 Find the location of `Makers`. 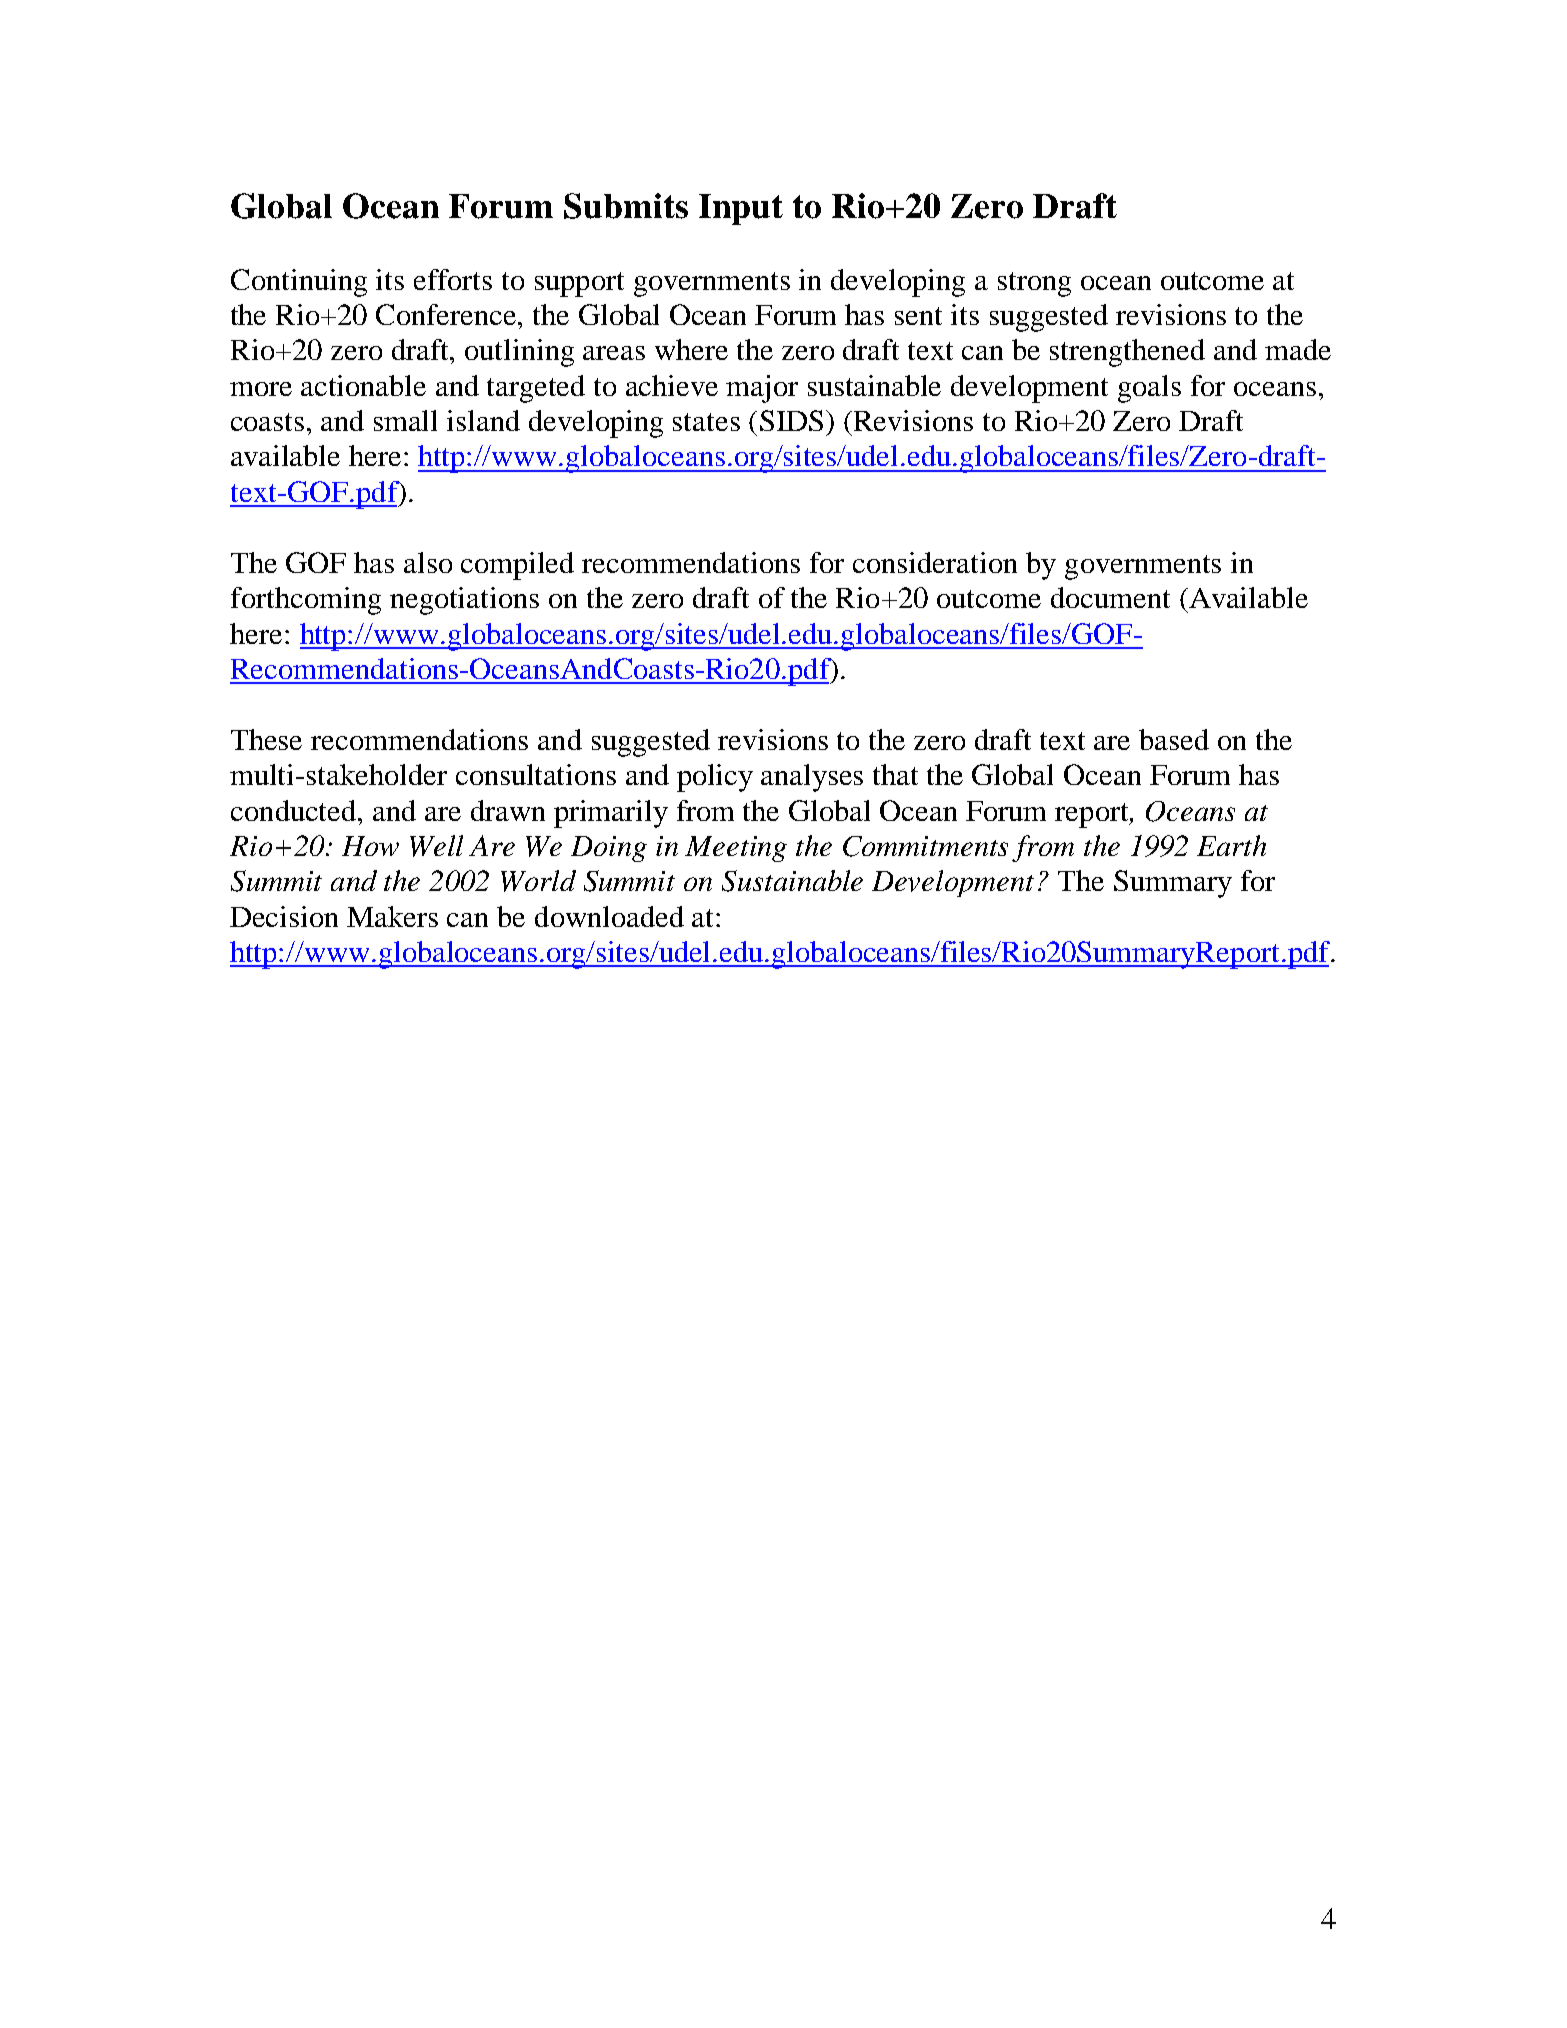

Makers is located at coordinates (392, 916).
